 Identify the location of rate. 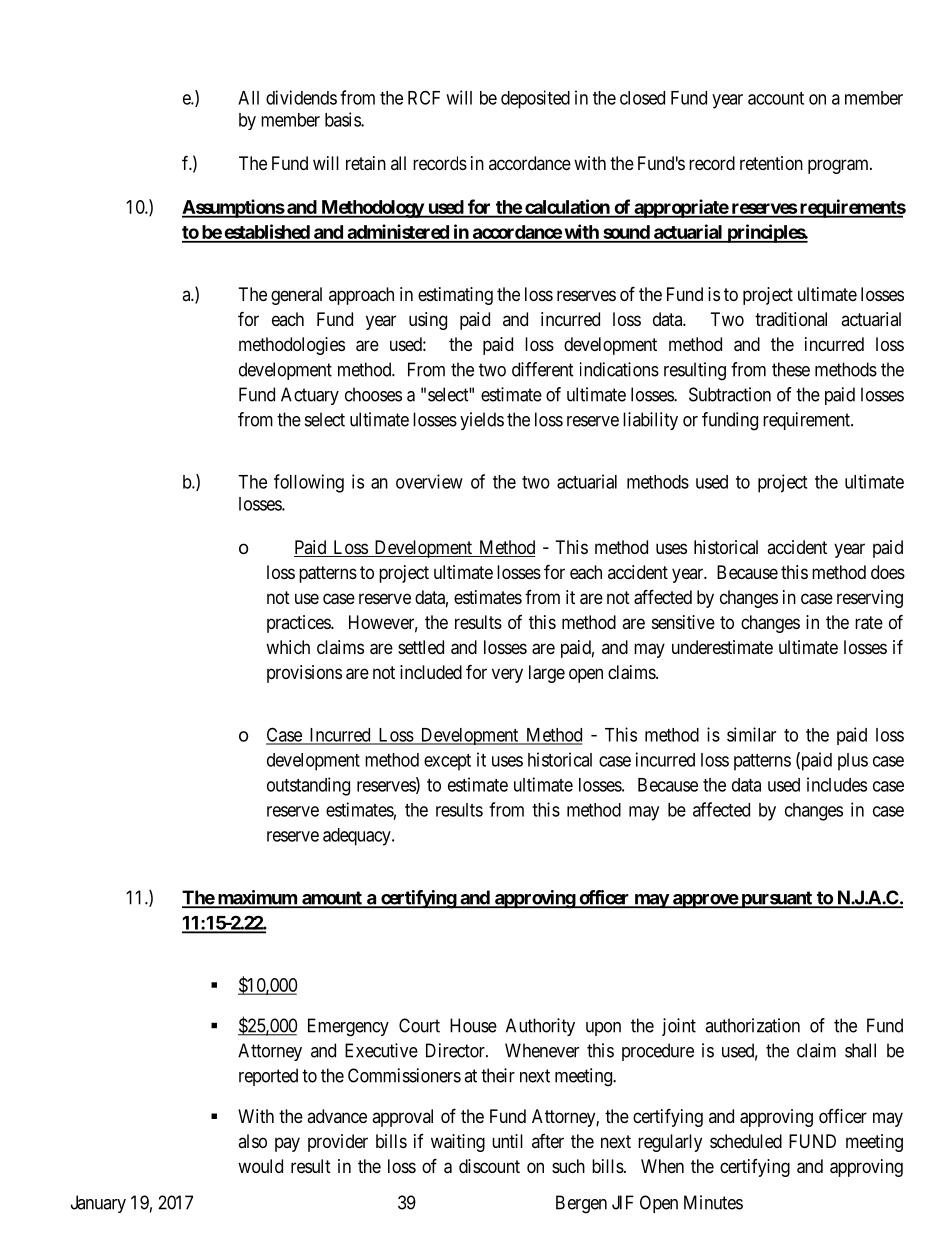
(869, 623).
